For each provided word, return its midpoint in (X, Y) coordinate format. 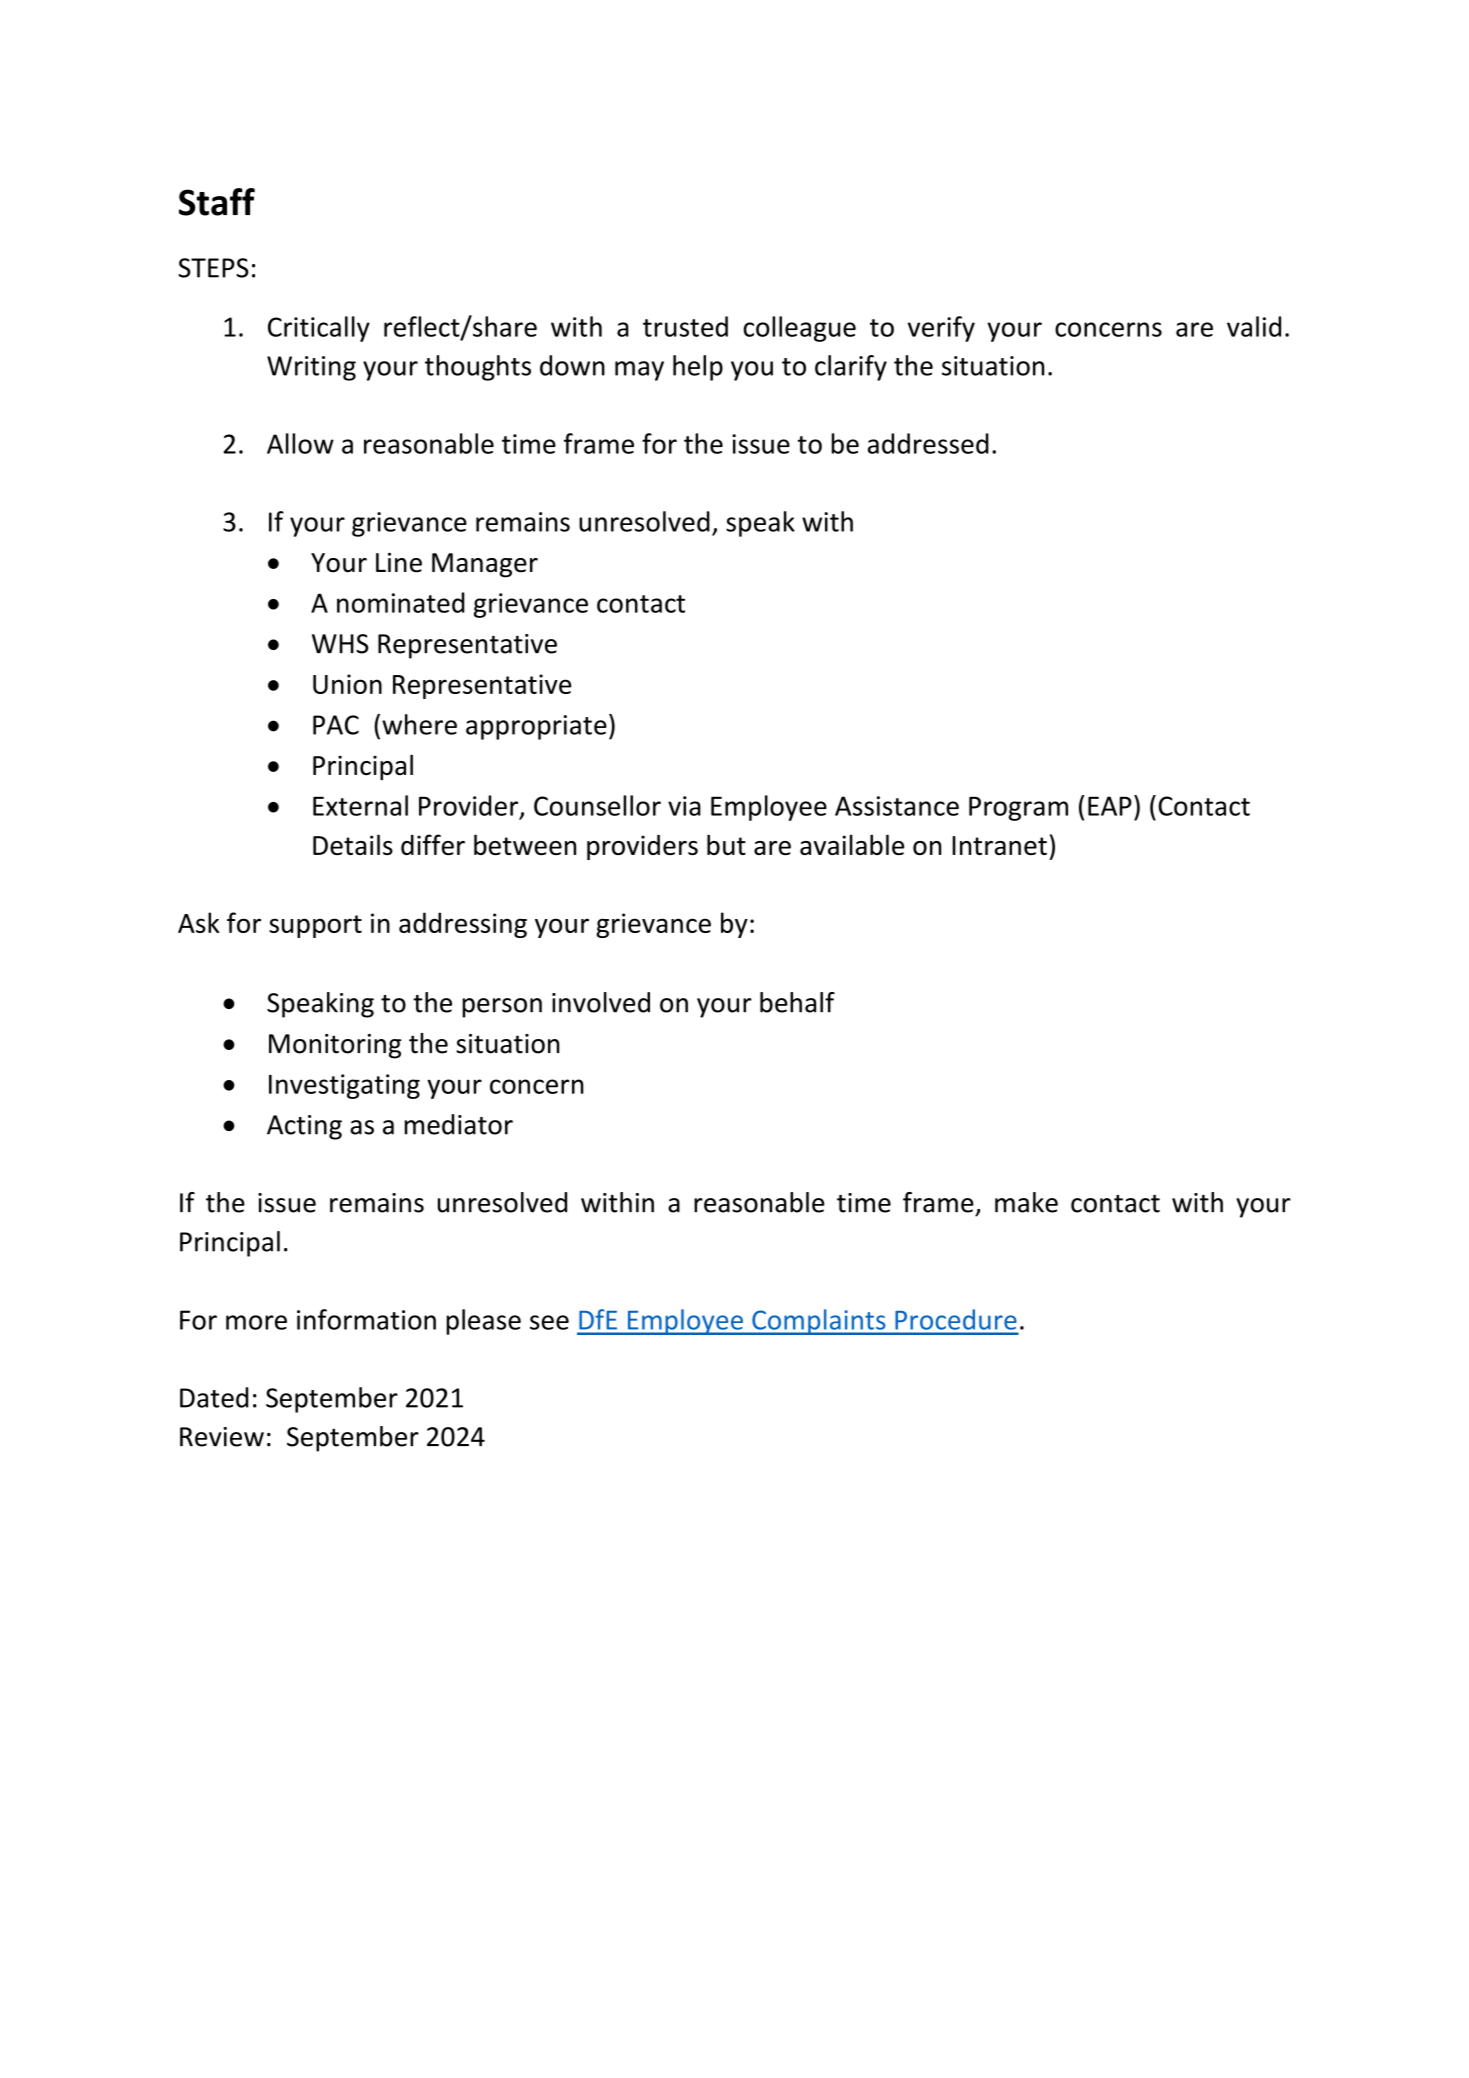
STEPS (213, 268)
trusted (685, 326)
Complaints (819, 1322)
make (1026, 1202)
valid (1254, 326)
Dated (214, 1397)
